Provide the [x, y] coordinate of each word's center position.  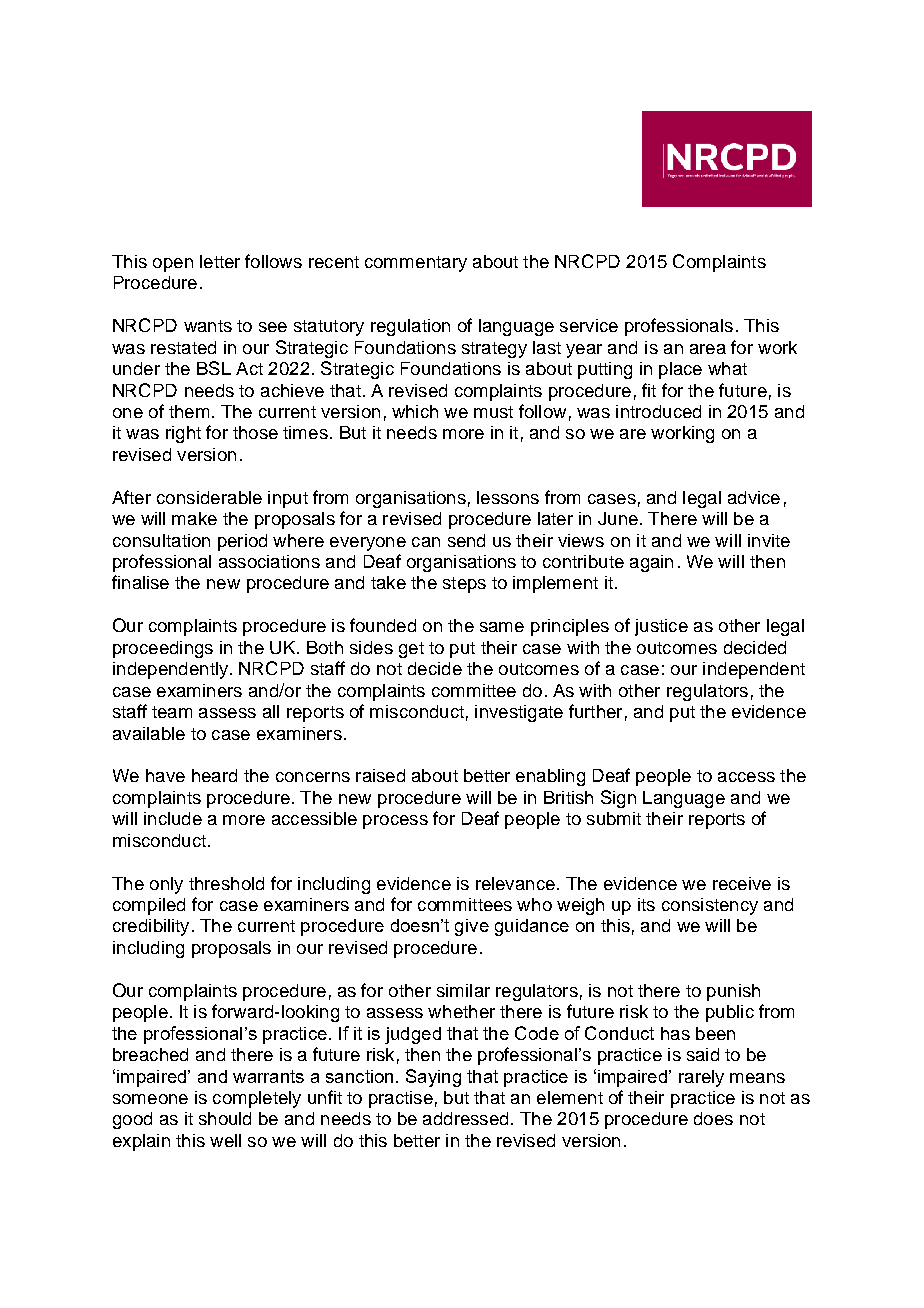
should [225, 1118]
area [708, 349]
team [172, 712]
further [595, 711]
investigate [519, 713]
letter [220, 261]
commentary [416, 264]
